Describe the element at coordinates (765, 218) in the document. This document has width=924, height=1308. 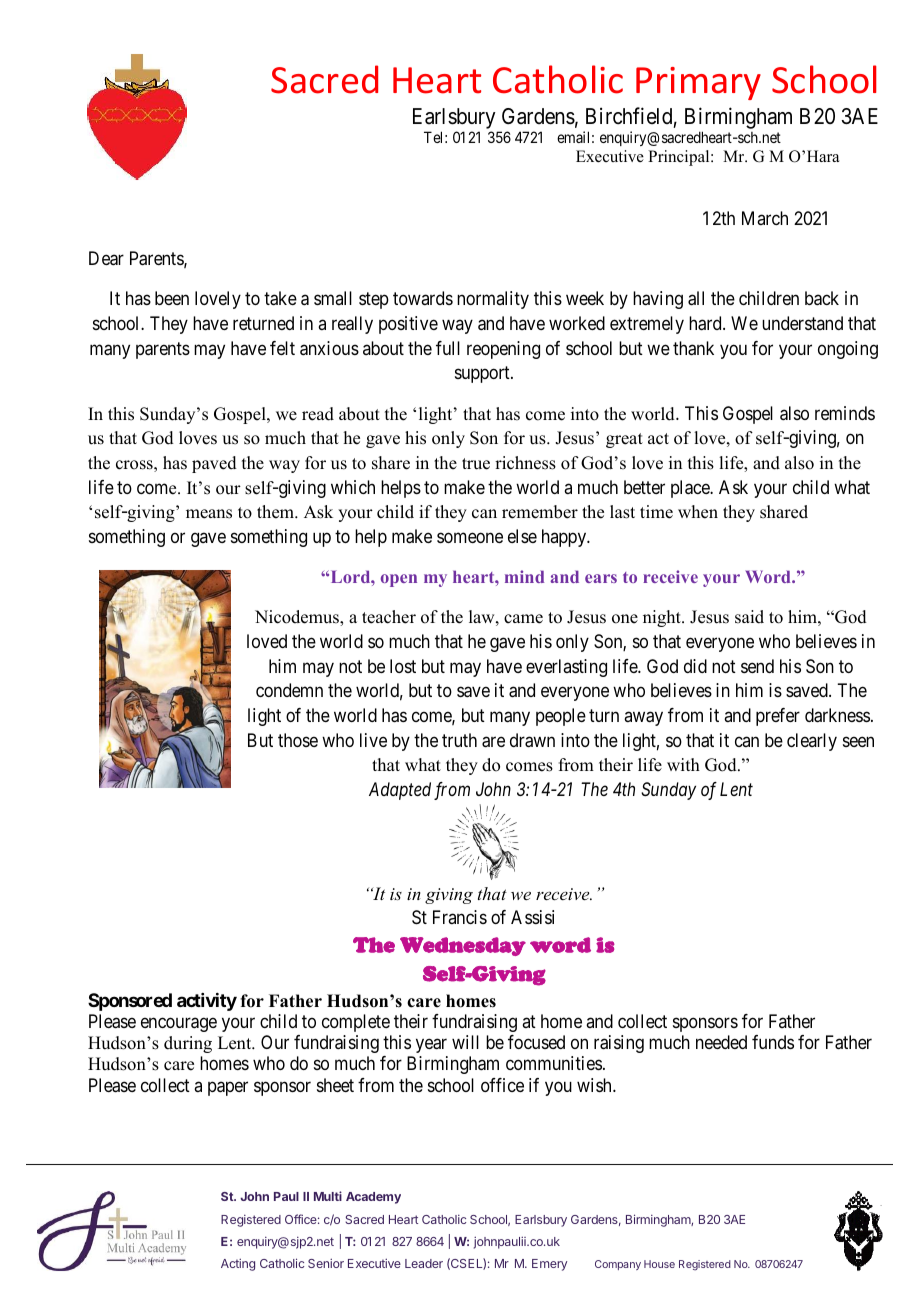
I see `March` at that location.
